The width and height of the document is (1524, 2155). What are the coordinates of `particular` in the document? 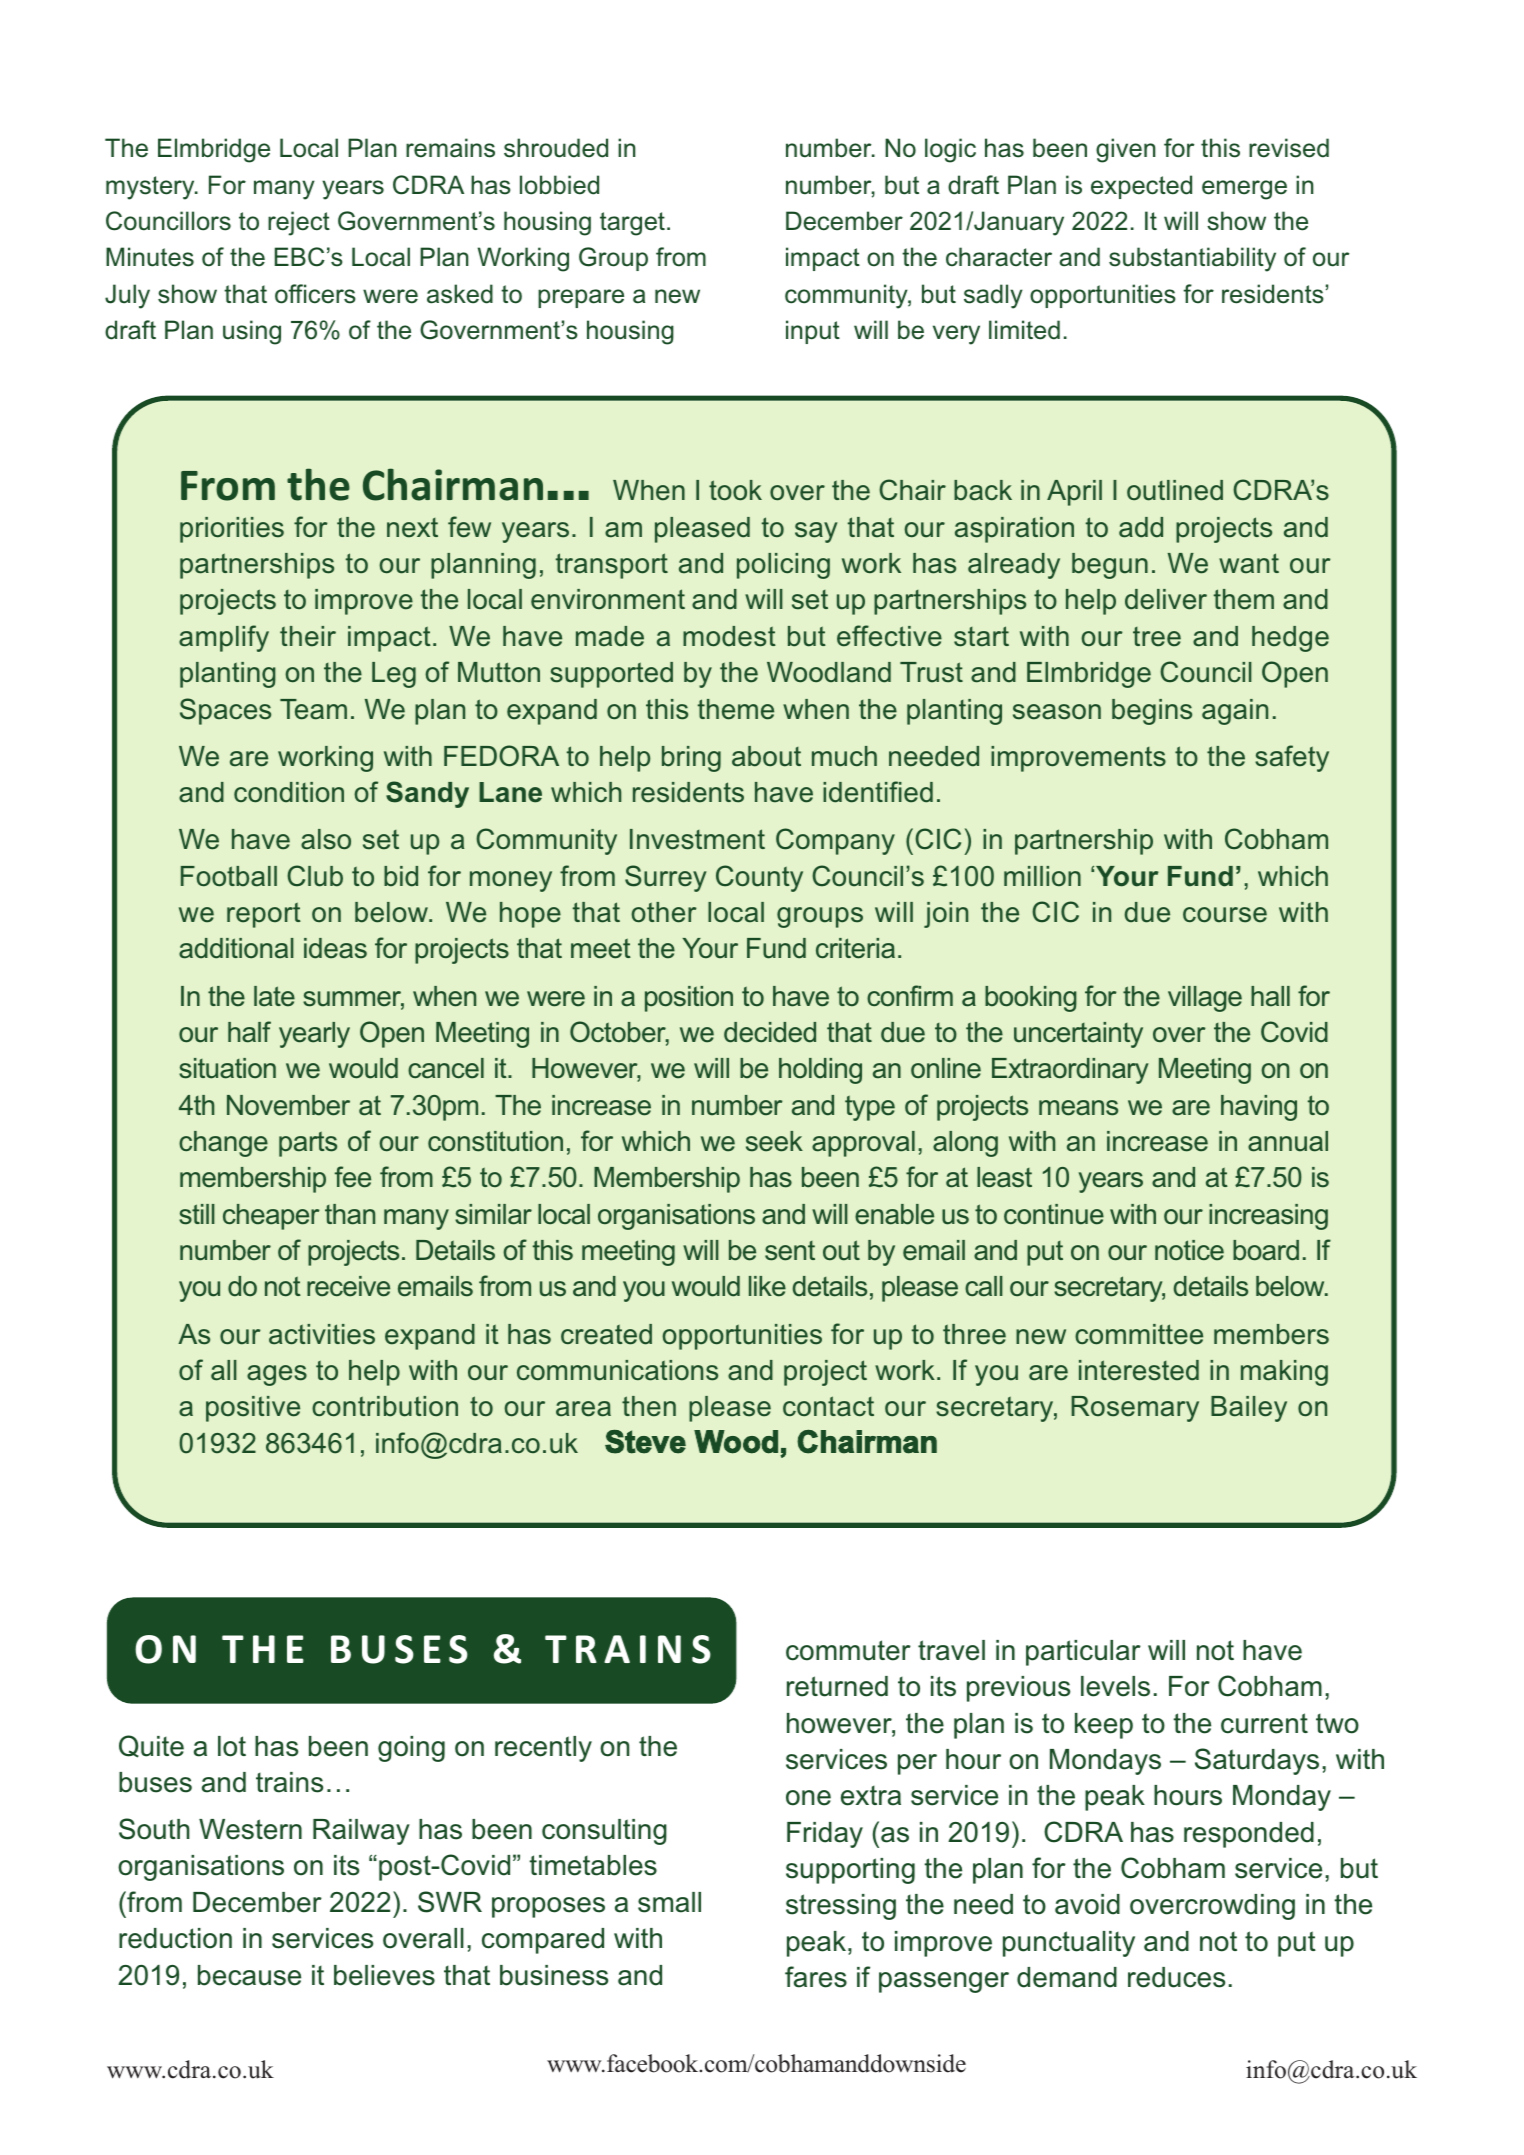 It's located at (1083, 1653).
